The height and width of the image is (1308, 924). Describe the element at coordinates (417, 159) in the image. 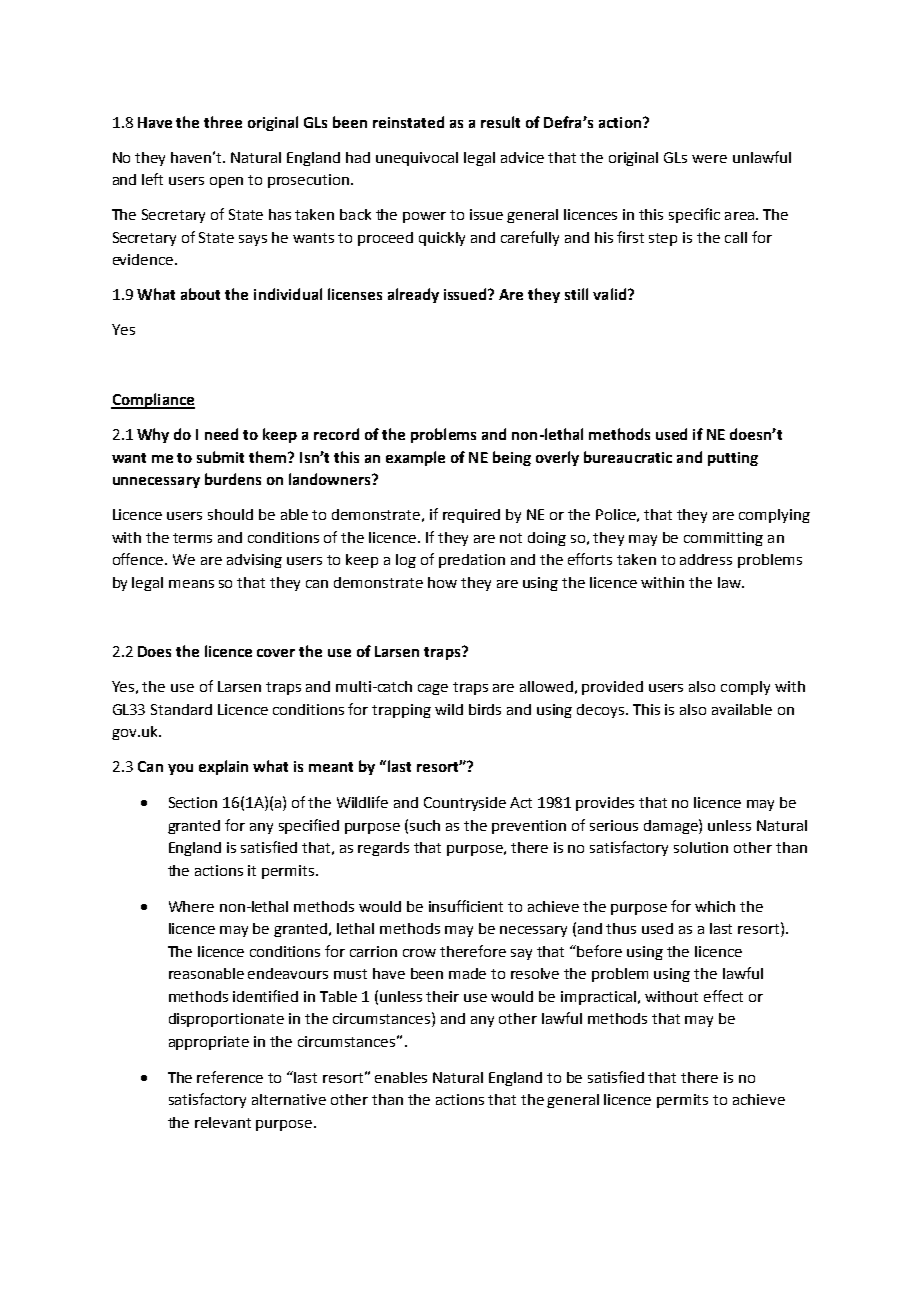

I see `unequivocal` at that location.
